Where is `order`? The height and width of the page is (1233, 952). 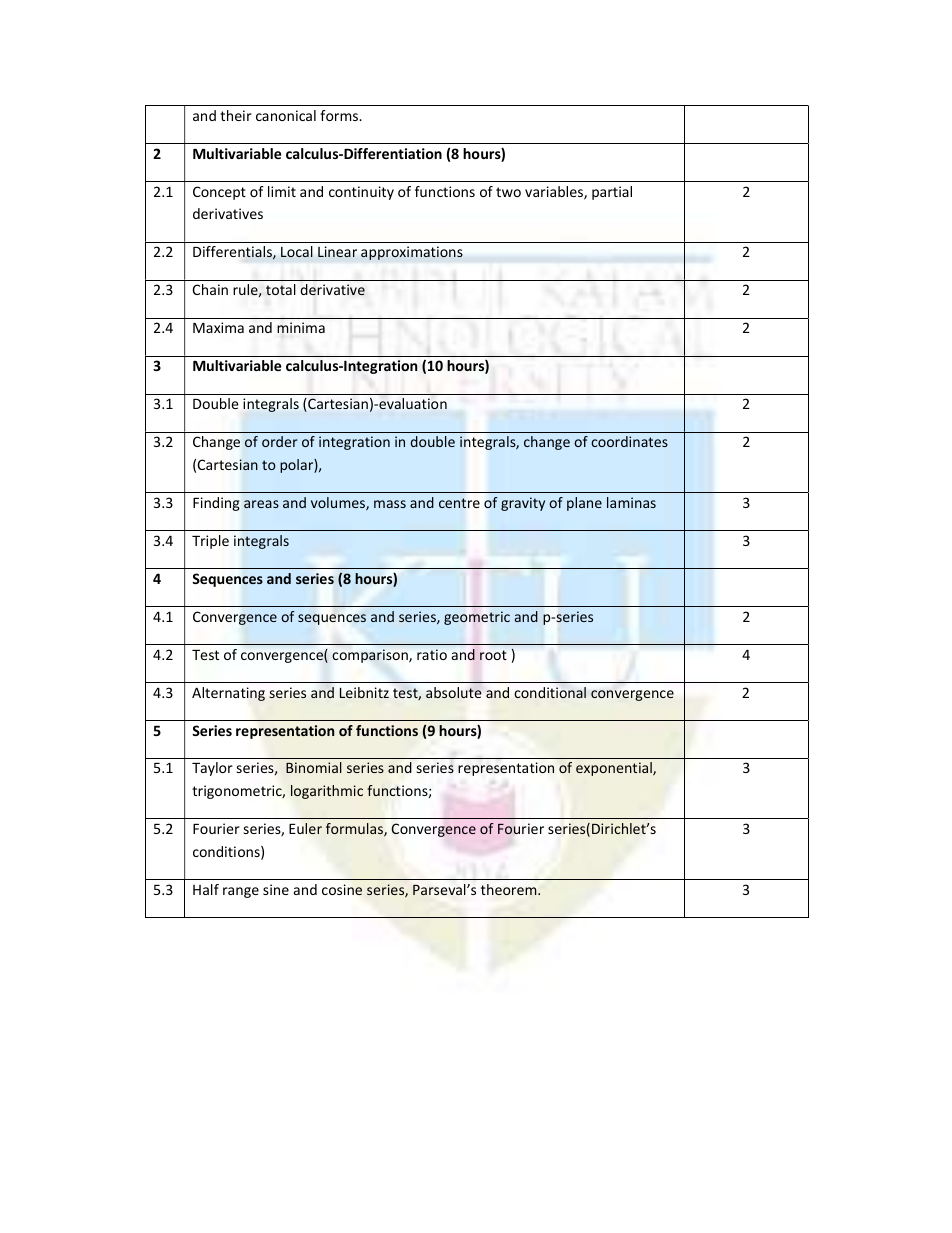
order is located at coordinates (280, 441).
